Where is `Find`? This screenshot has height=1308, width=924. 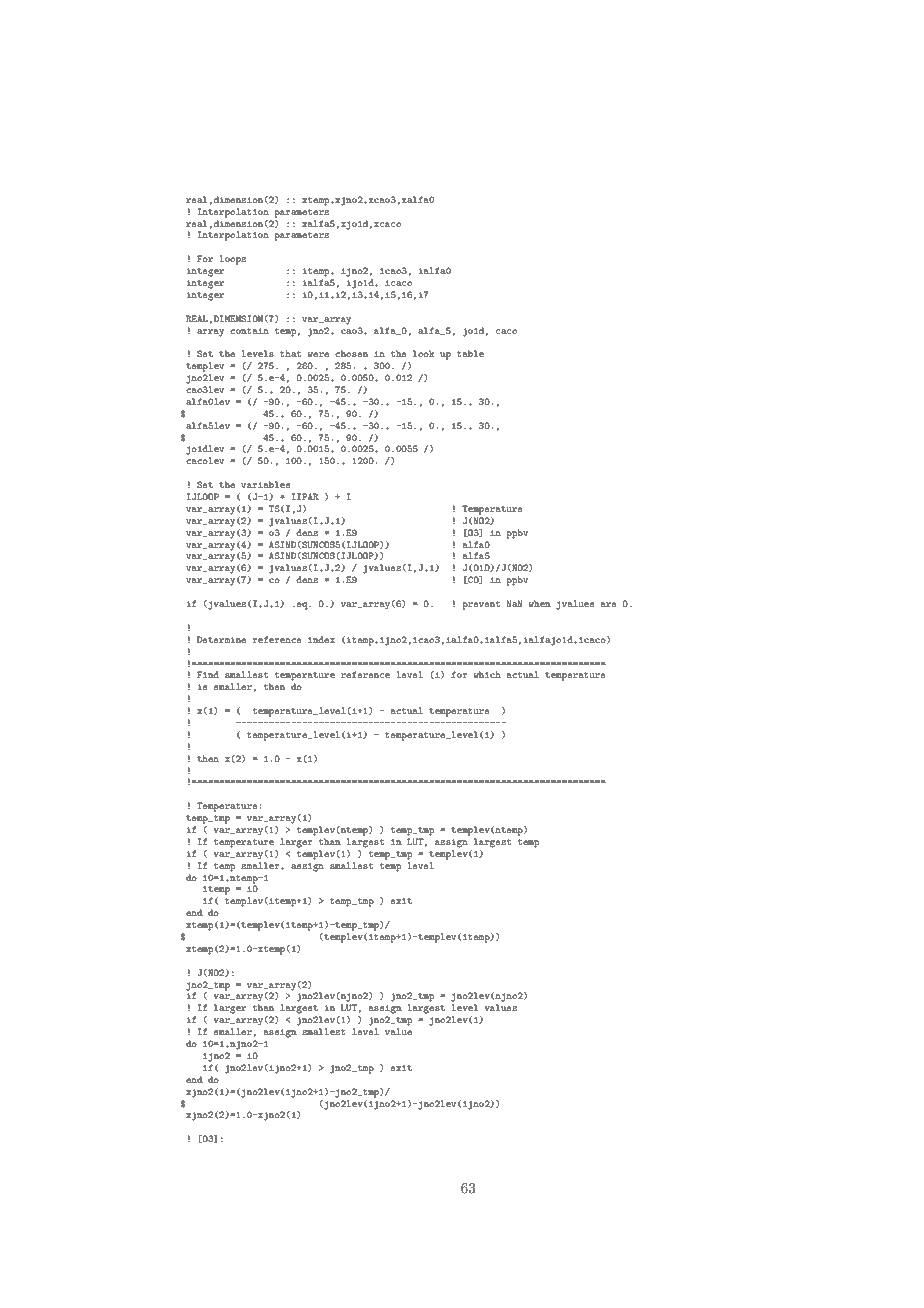
Find is located at coordinates (208, 674).
